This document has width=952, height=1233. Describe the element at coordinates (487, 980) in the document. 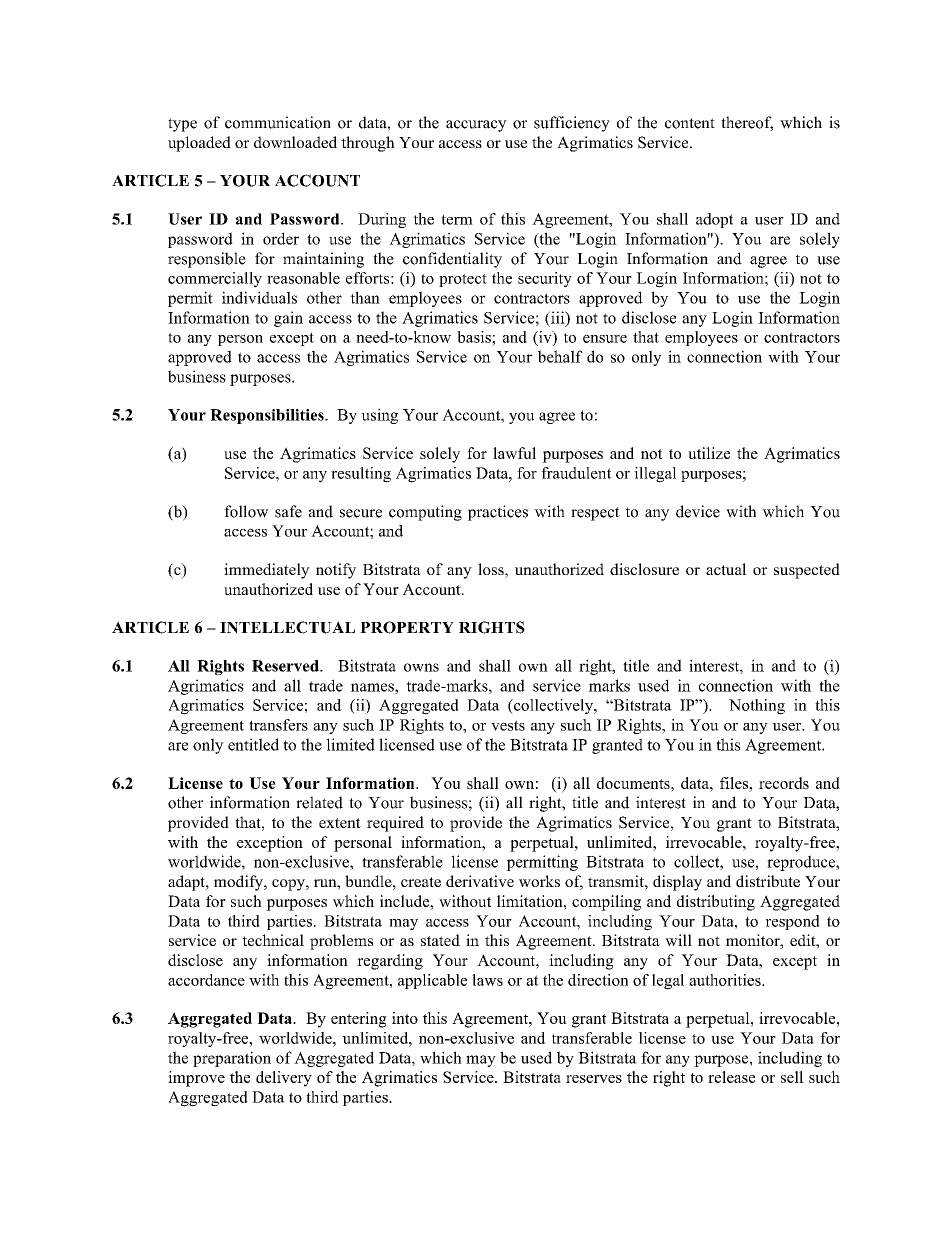

I see `laws` at that location.
